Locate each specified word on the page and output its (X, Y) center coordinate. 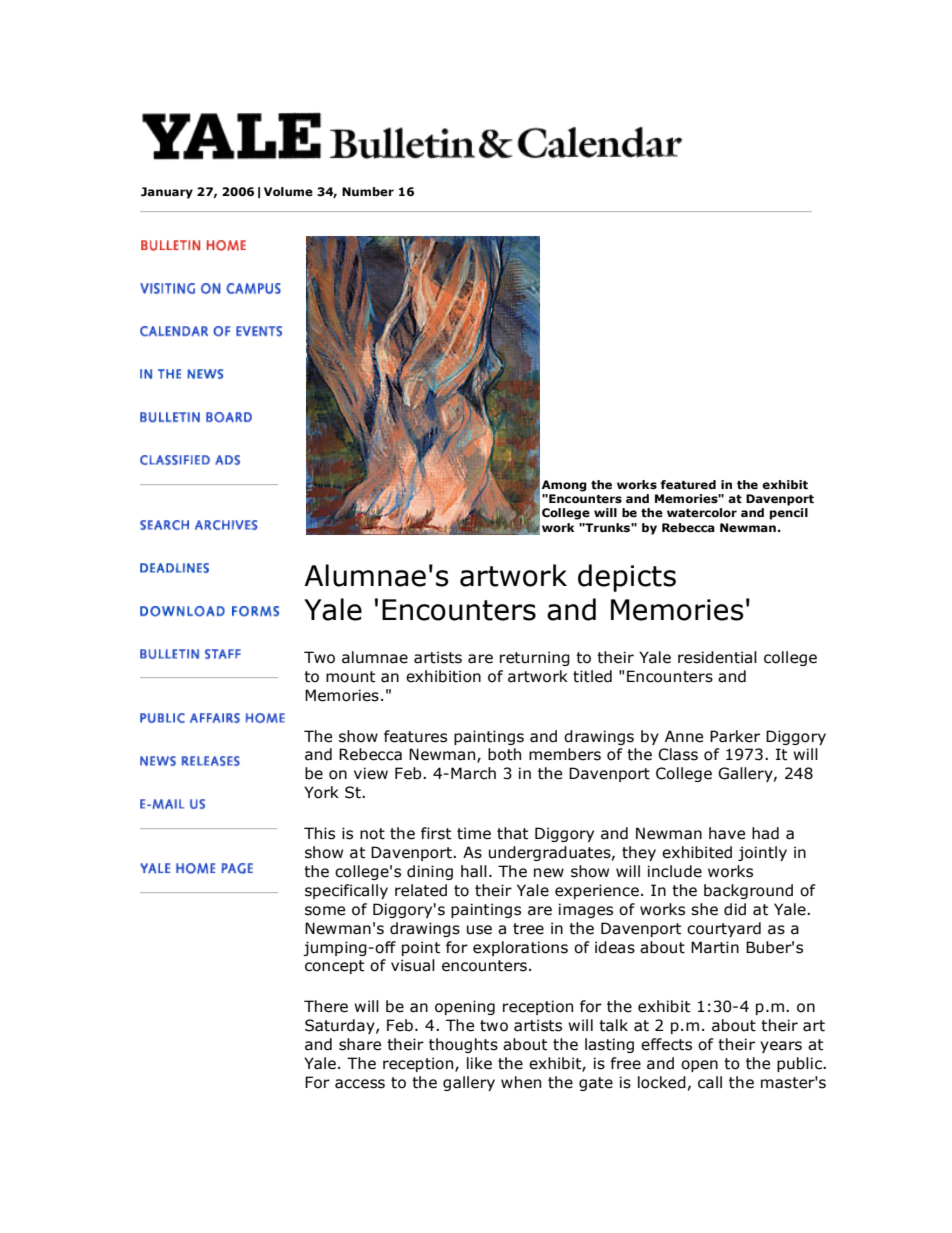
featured (688, 484)
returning (535, 658)
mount (350, 677)
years (781, 1047)
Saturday (341, 1026)
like (479, 1063)
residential (717, 657)
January (167, 193)
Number (368, 192)
